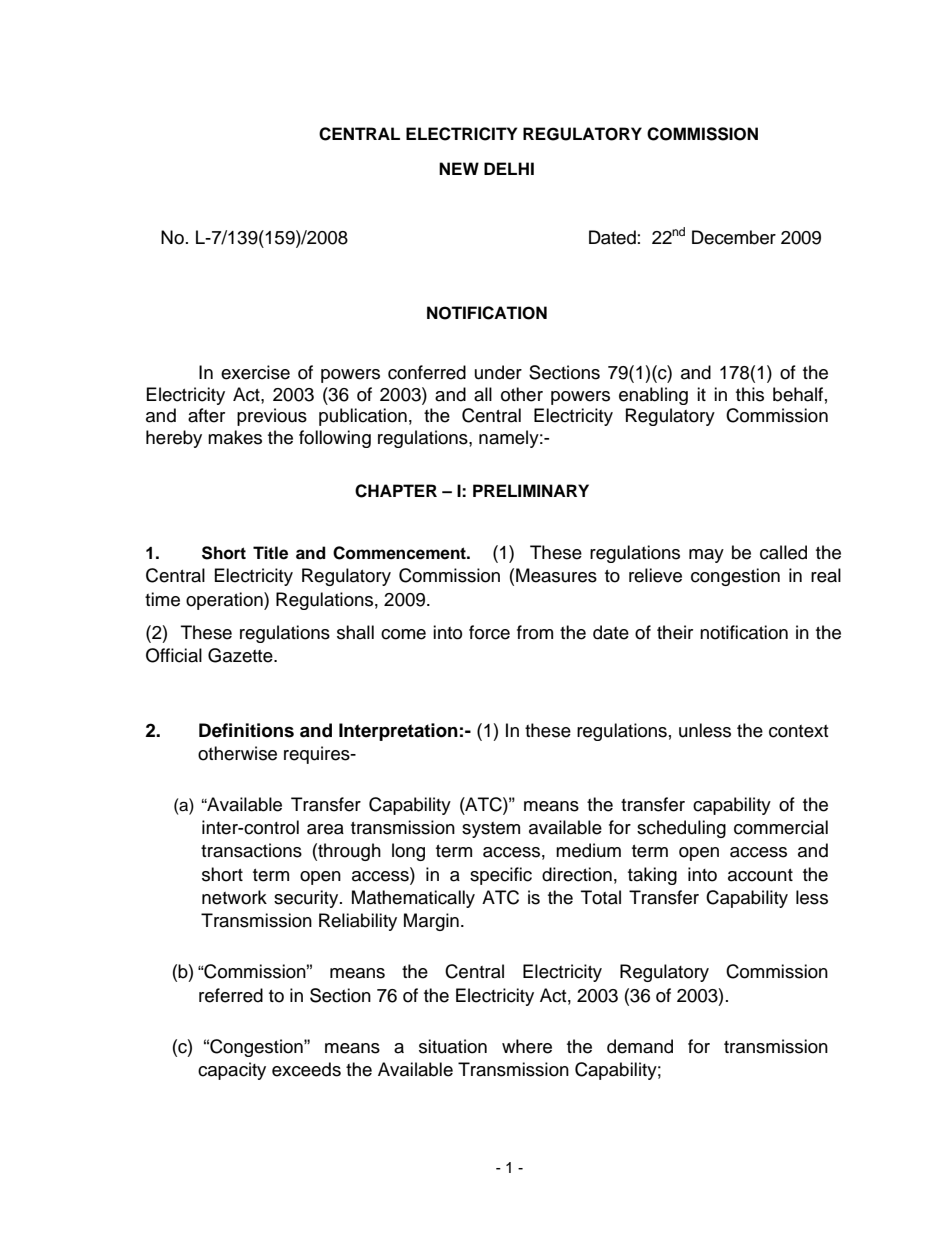 This image has width=952, height=1233. I want to click on December, so click(734, 237).
